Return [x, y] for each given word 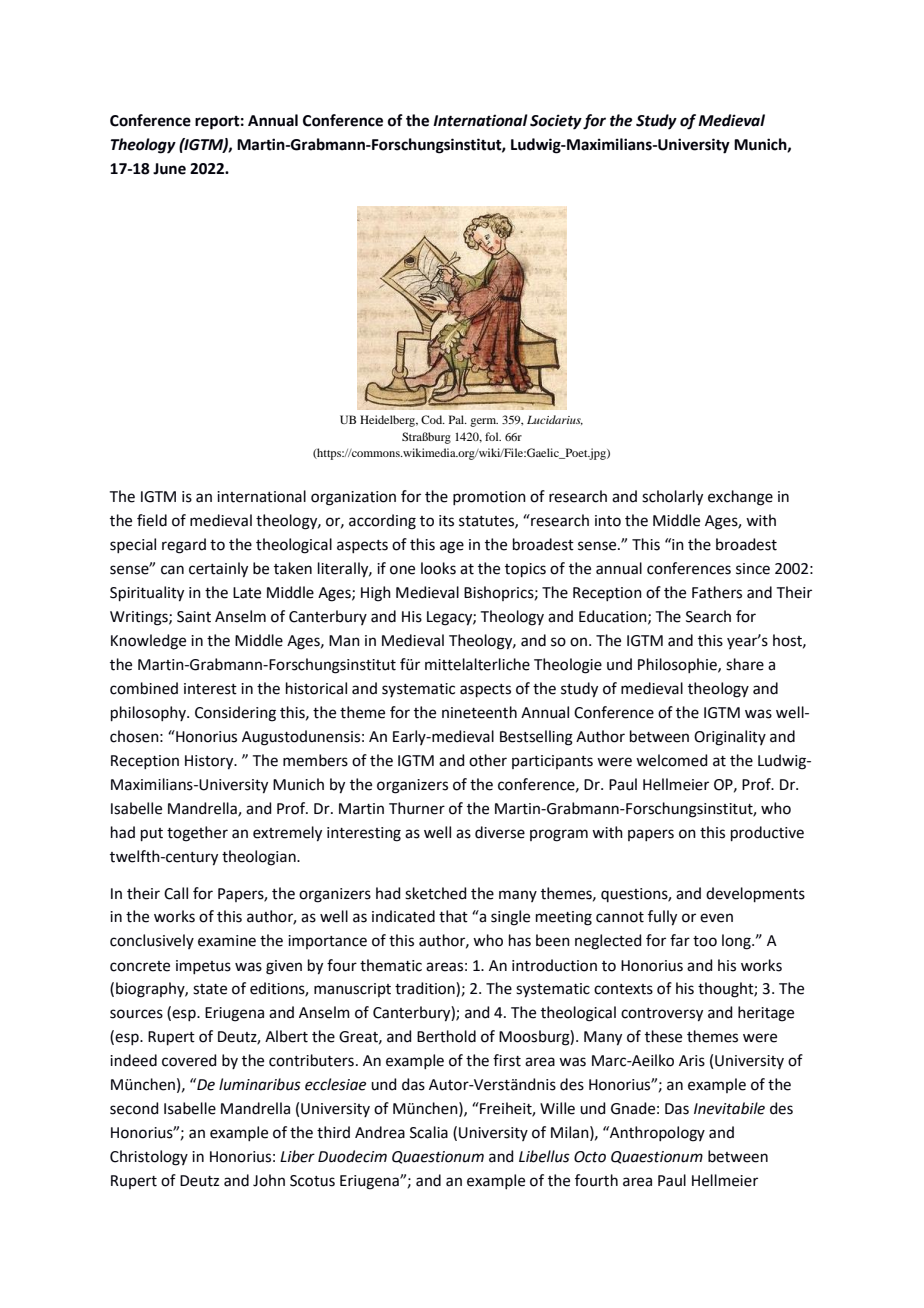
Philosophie [678, 665]
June [169, 169]
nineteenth [479, 712]
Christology [149, 1158]
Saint [194, 617]
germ [484, 422]
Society [556, 122]
